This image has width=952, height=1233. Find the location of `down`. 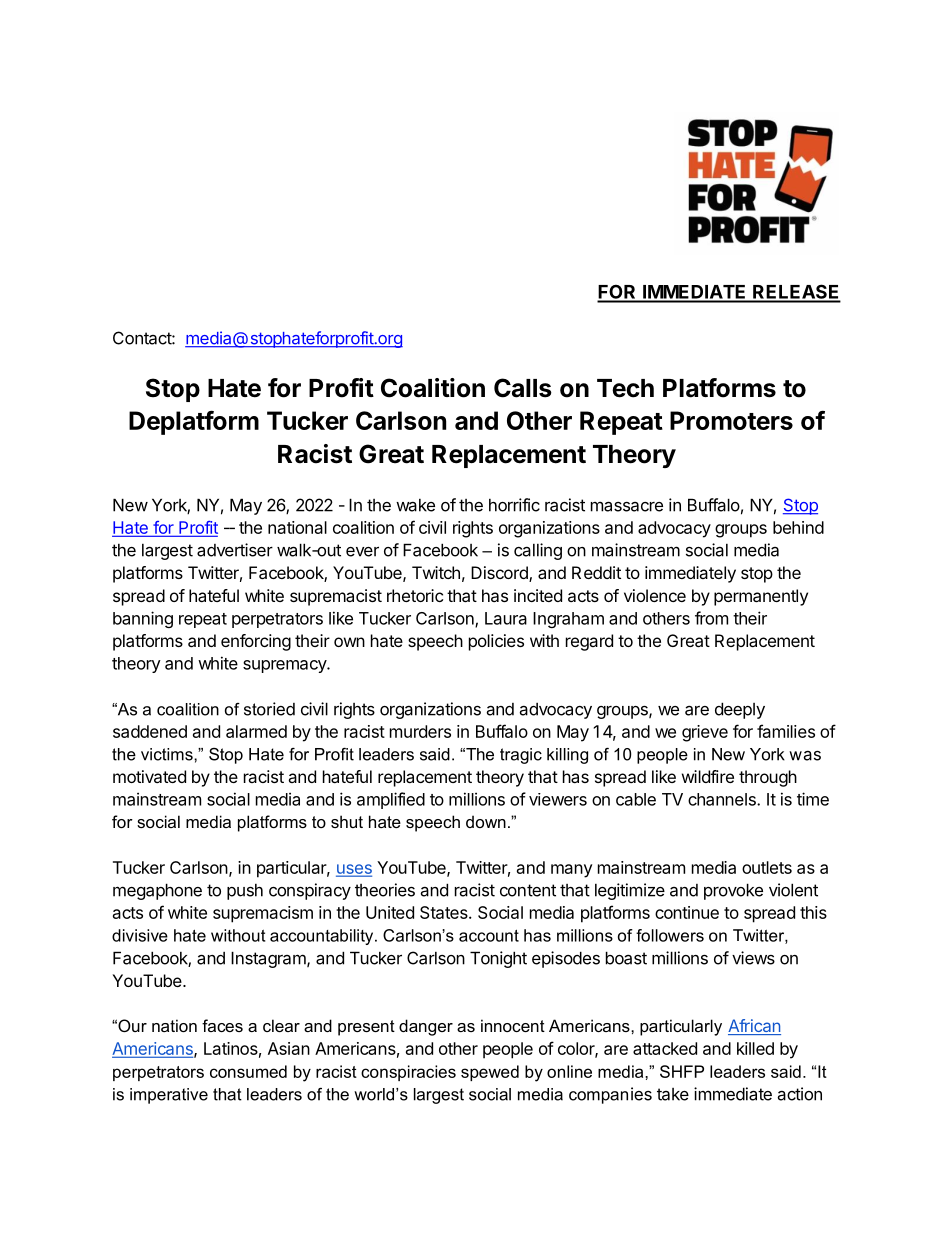

down is located at coordinates (486, 821).
